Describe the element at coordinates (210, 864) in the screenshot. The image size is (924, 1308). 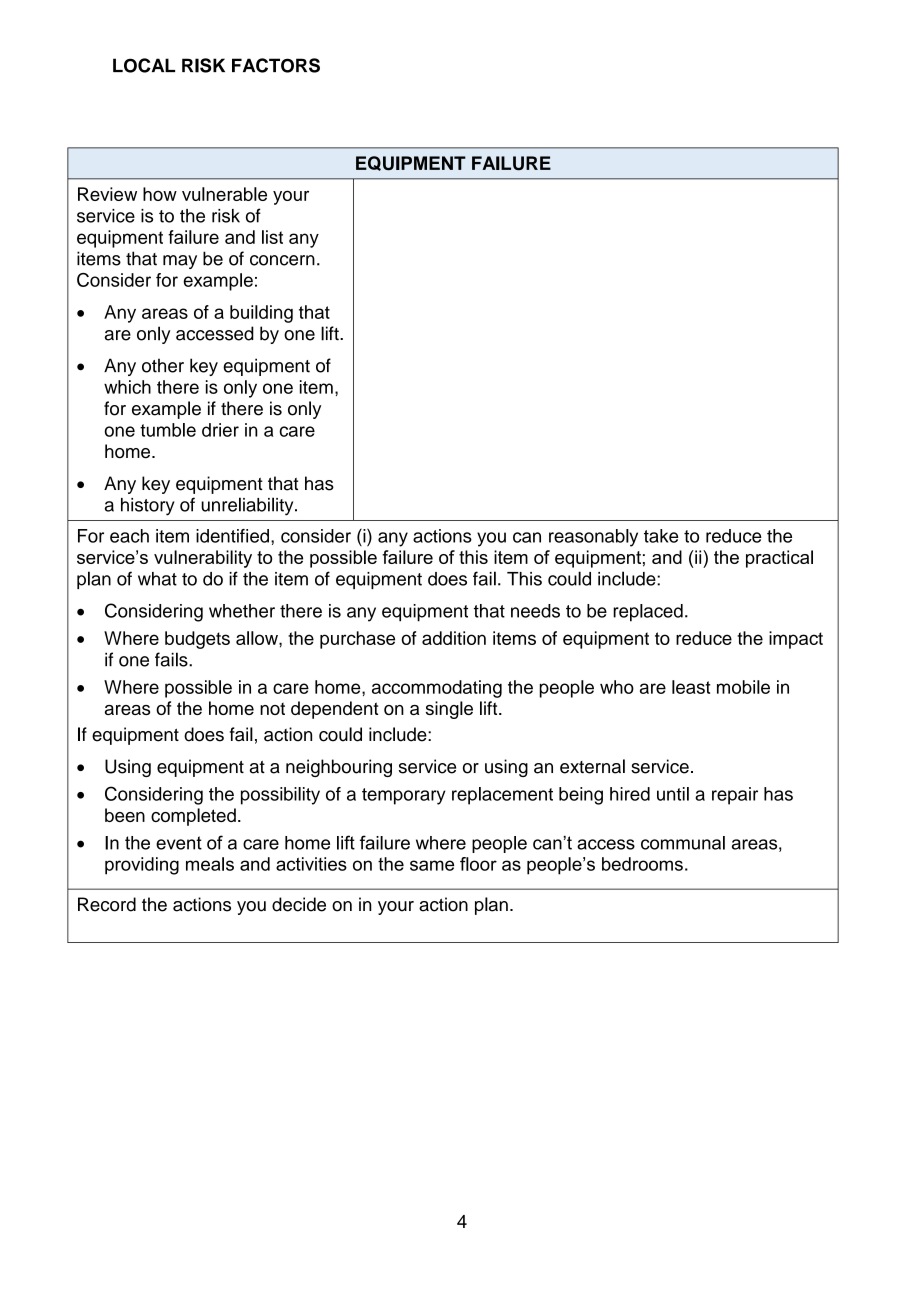
I see `meals` at that location.
